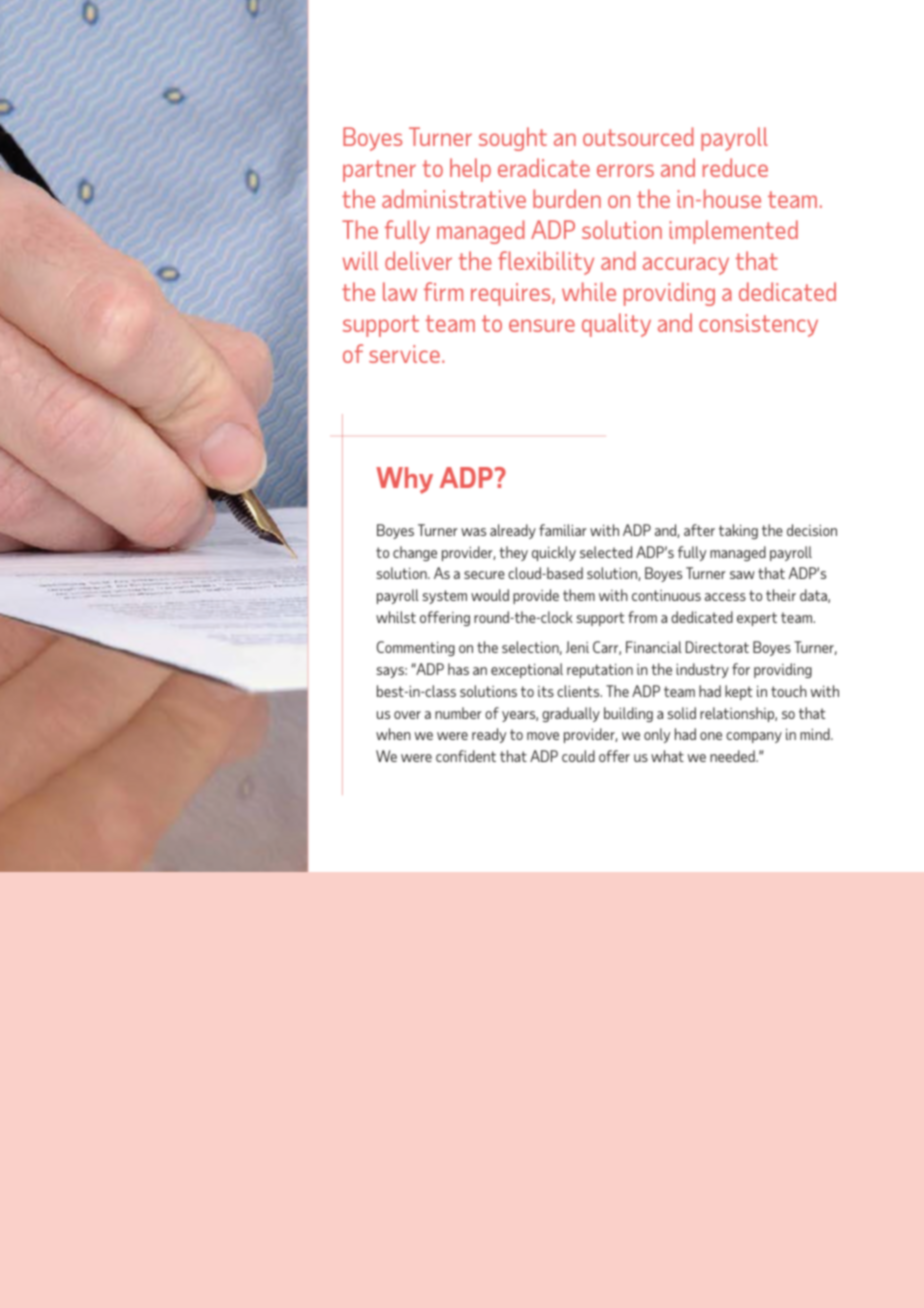  I want to click on reduce, so click(735, 167).
